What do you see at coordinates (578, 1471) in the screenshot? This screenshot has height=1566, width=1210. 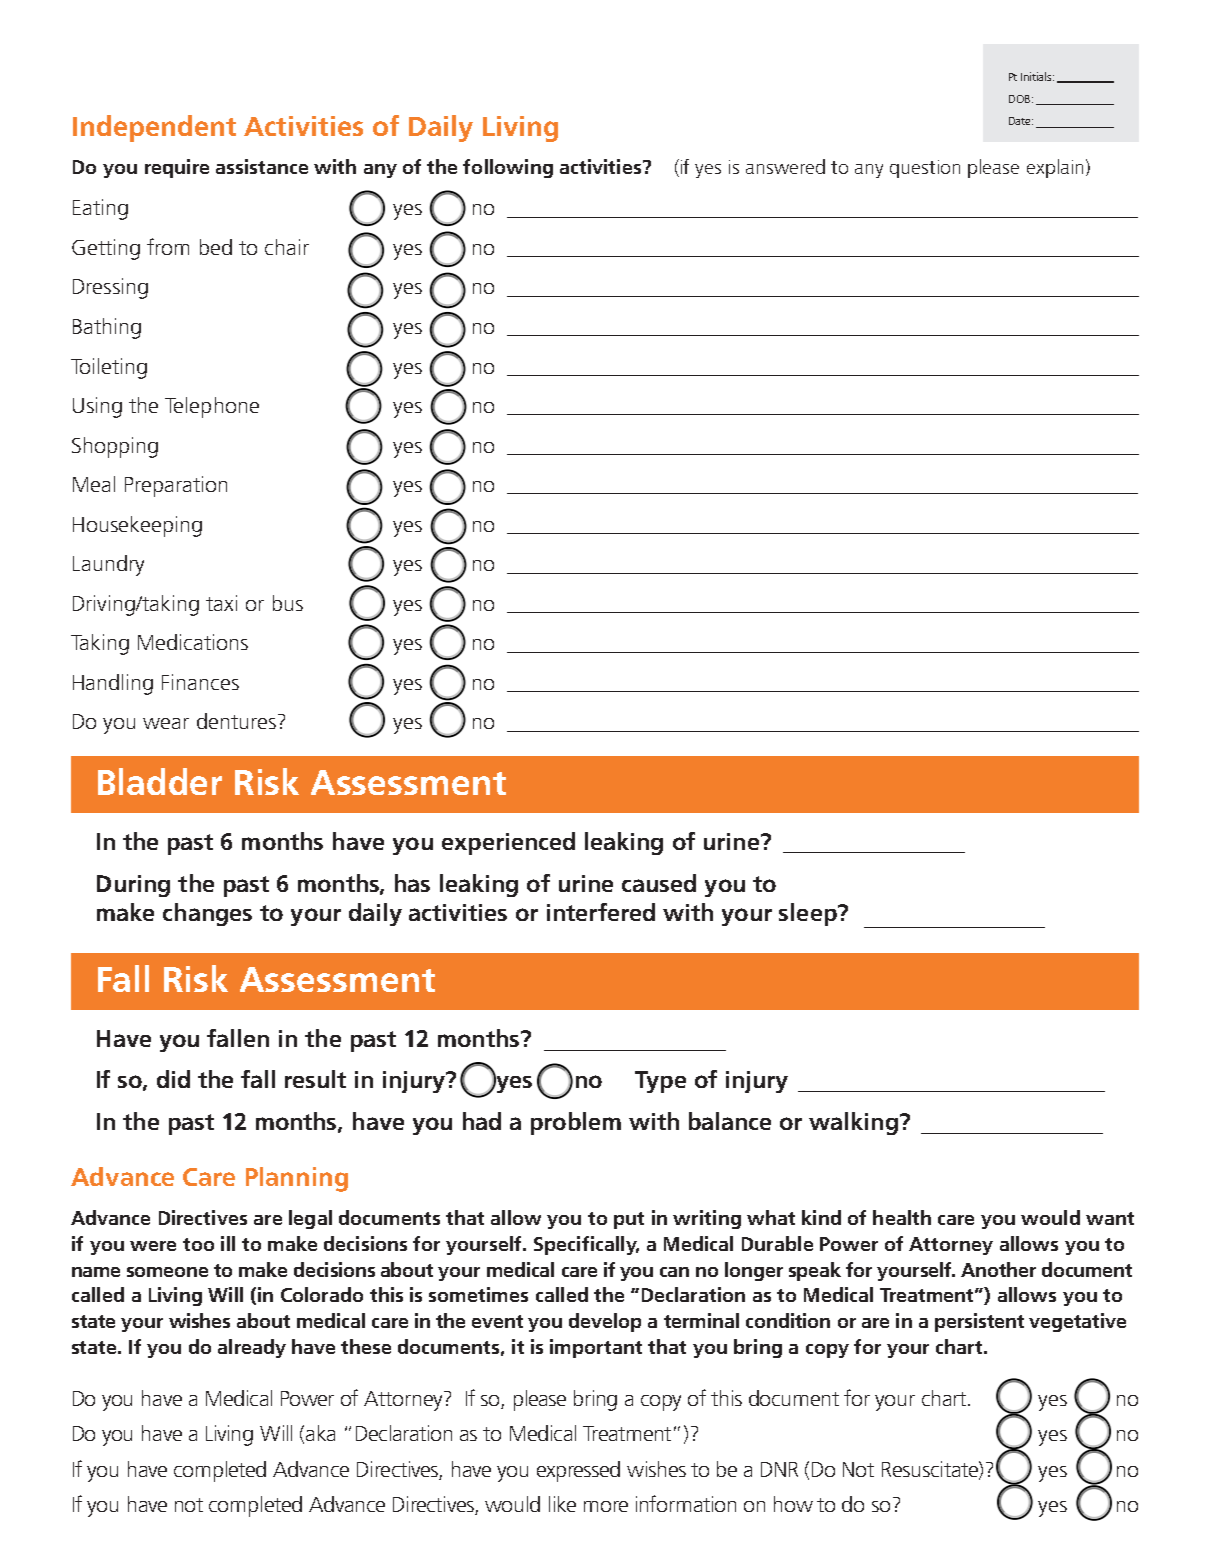 I see `expressed` at bounding box center [578, 1471].
